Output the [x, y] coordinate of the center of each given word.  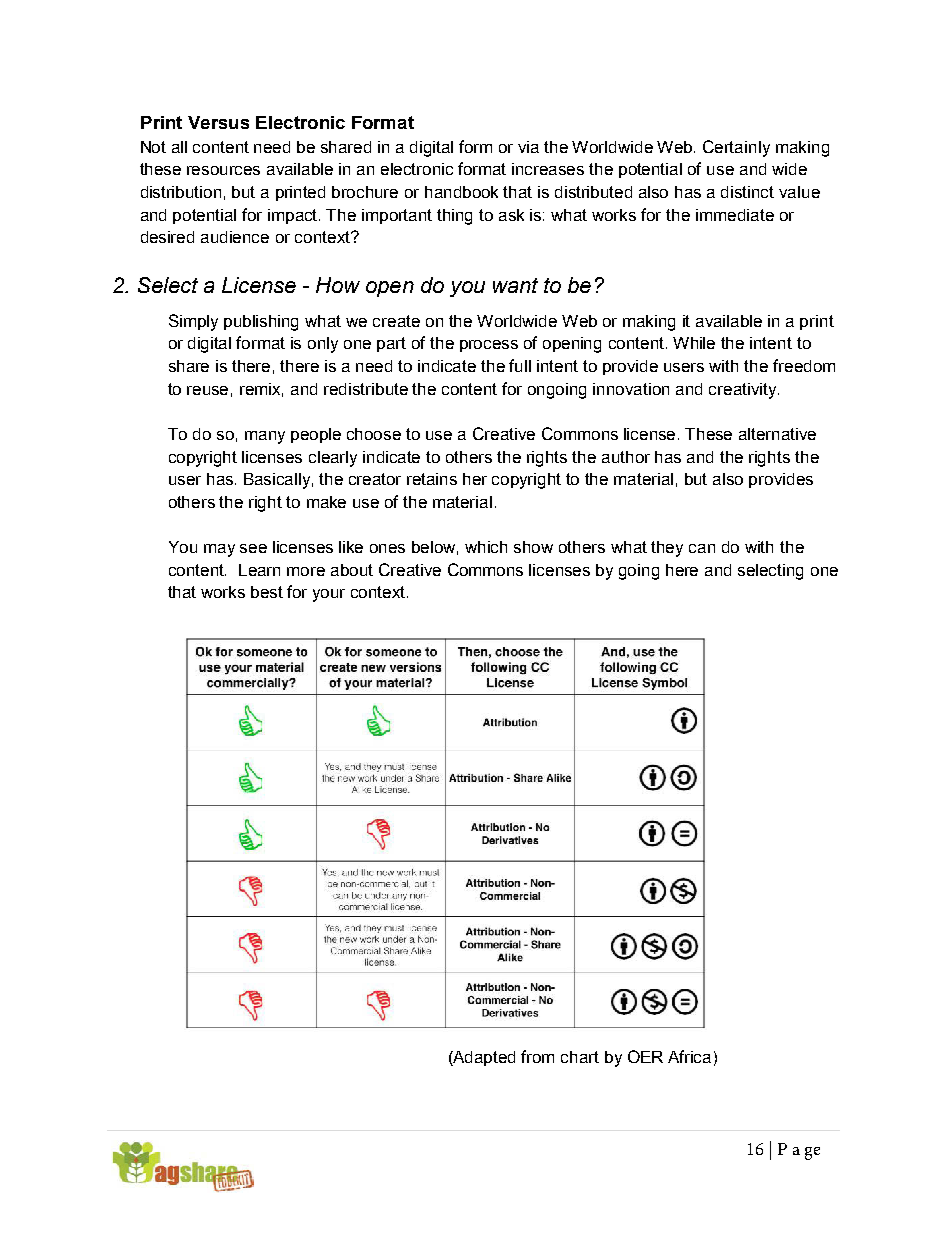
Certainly [736, 148]
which [486, 547]
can [702, 548]
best [267, 592]
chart [580, 1057]
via [528, 147]
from [537, 1056]
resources [223, 170]
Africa [689, 1056]
